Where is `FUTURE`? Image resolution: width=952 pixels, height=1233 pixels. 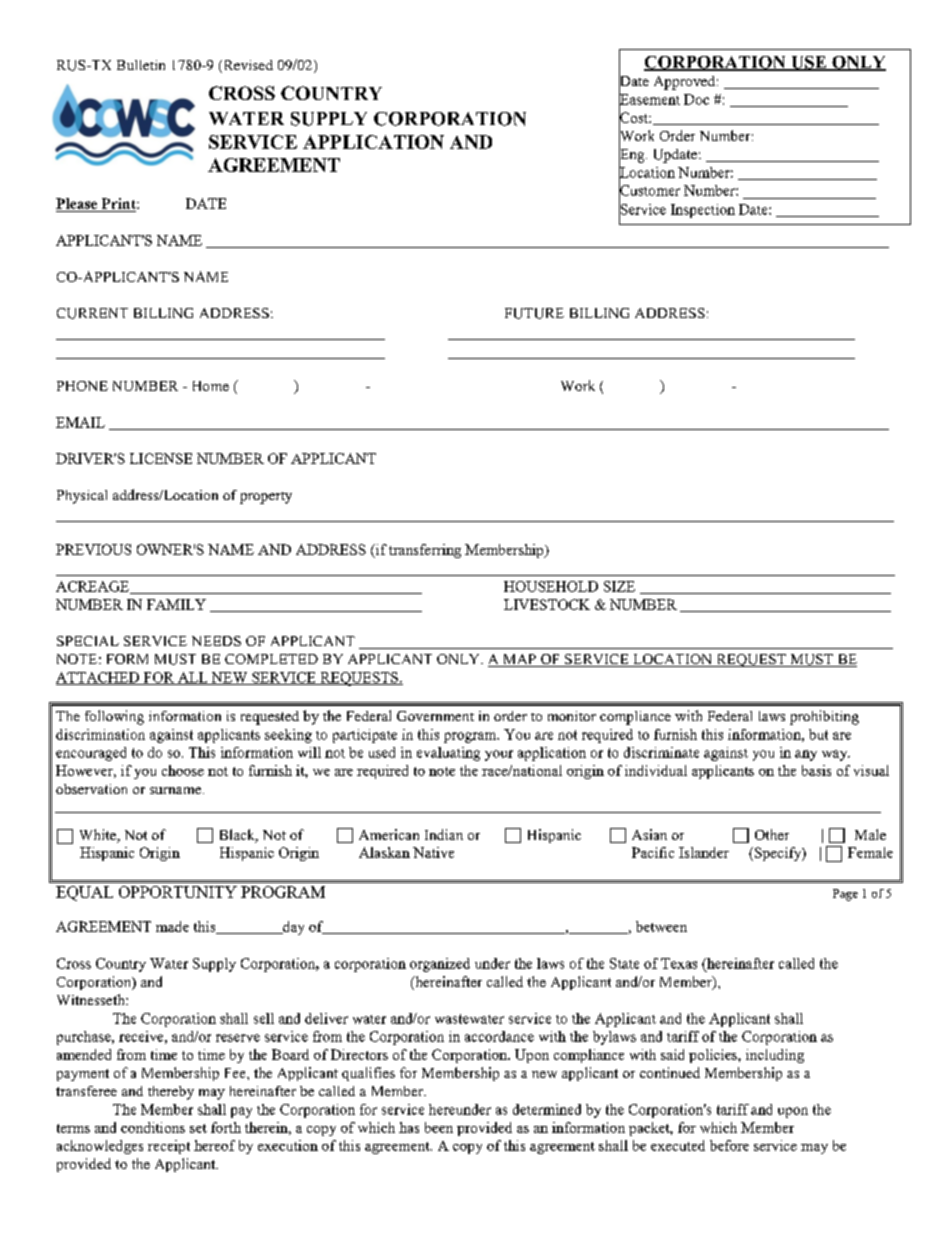 FUTURE is located at coordinates (534, 313).
